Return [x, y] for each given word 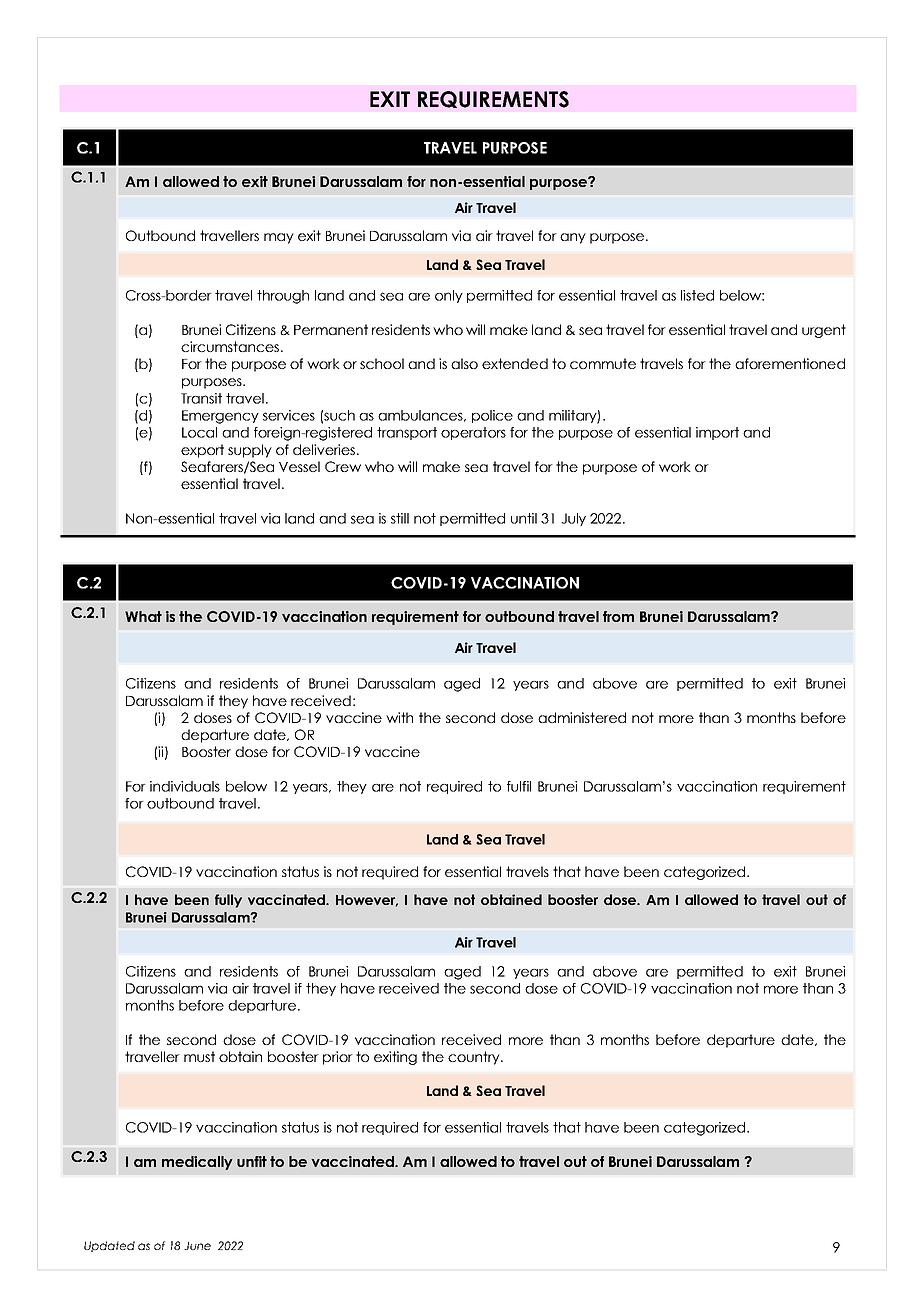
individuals [185, 786]
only [449, 296]
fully [228, 901]
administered [582, 717]
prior [338, 1058]
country [475, 1058]
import [717, 433]
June [197, 1246]
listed [697, 295]
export [202, 451]
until [524, 518]
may [279, 238]
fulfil [519, 786]
